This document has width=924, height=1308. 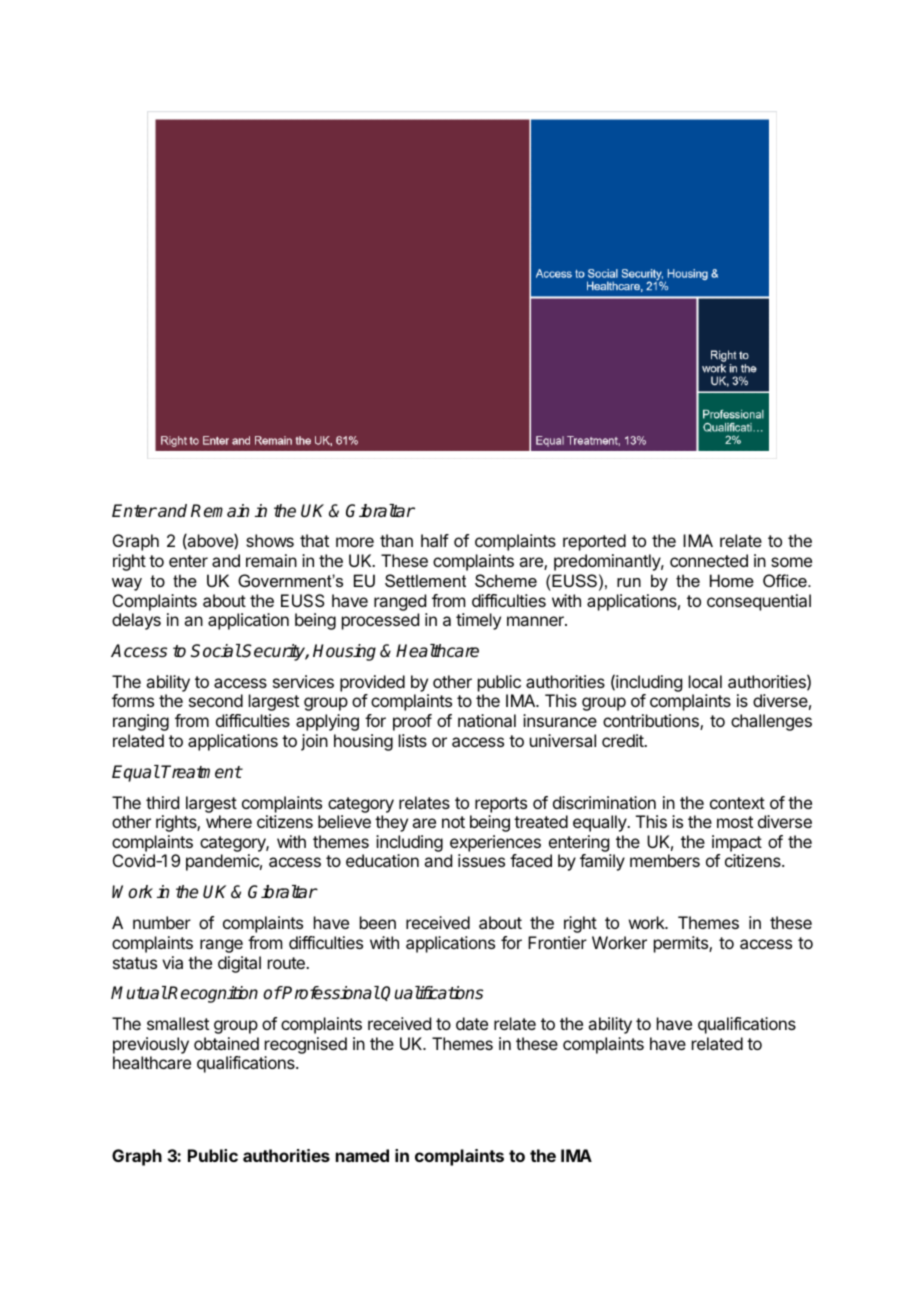 What do you see at coordinates (270, 540) in the document?
I see `shows` at bounding box center [270, 540].
